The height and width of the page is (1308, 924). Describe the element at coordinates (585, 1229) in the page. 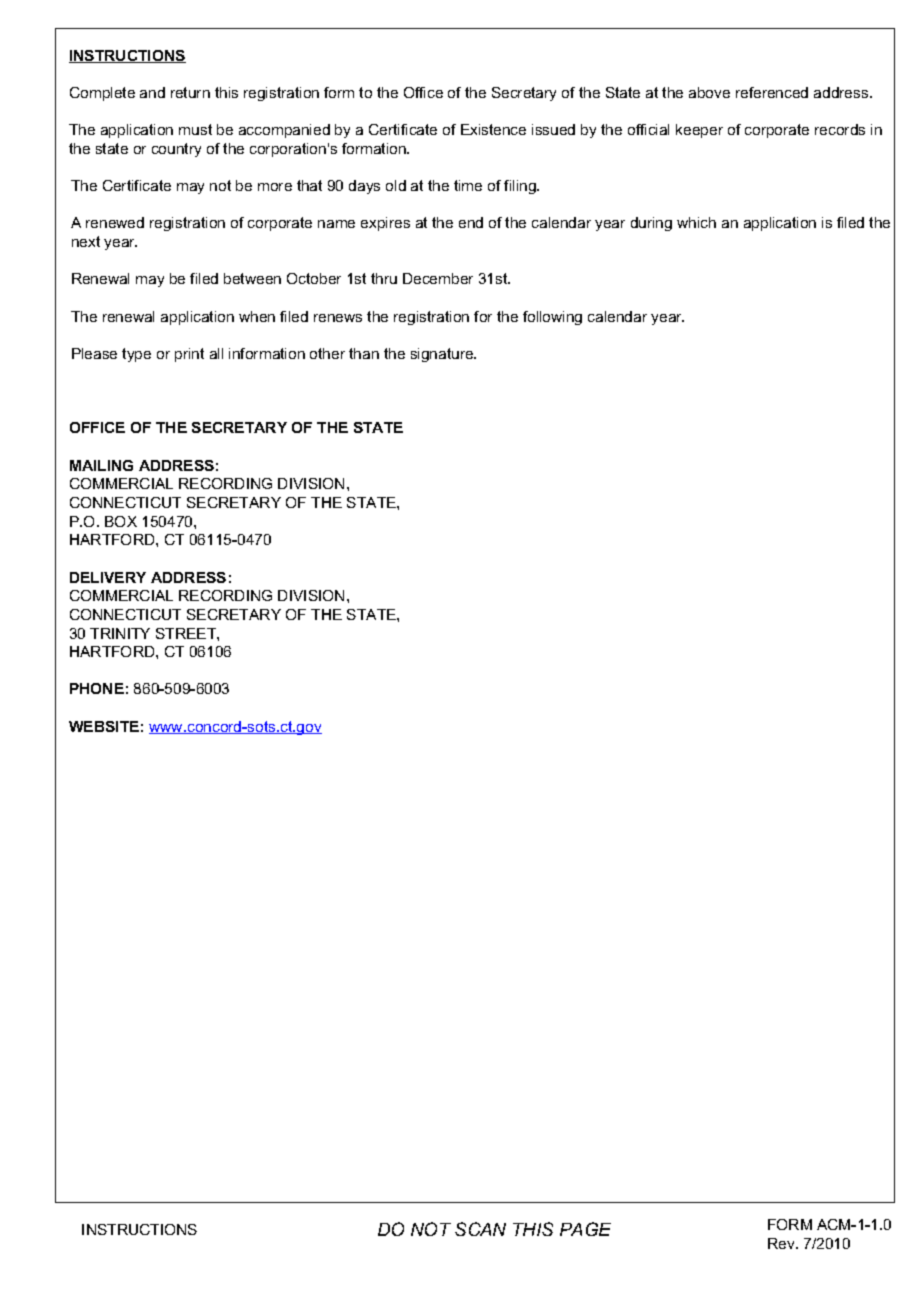

I see `PAGE` at that location.
